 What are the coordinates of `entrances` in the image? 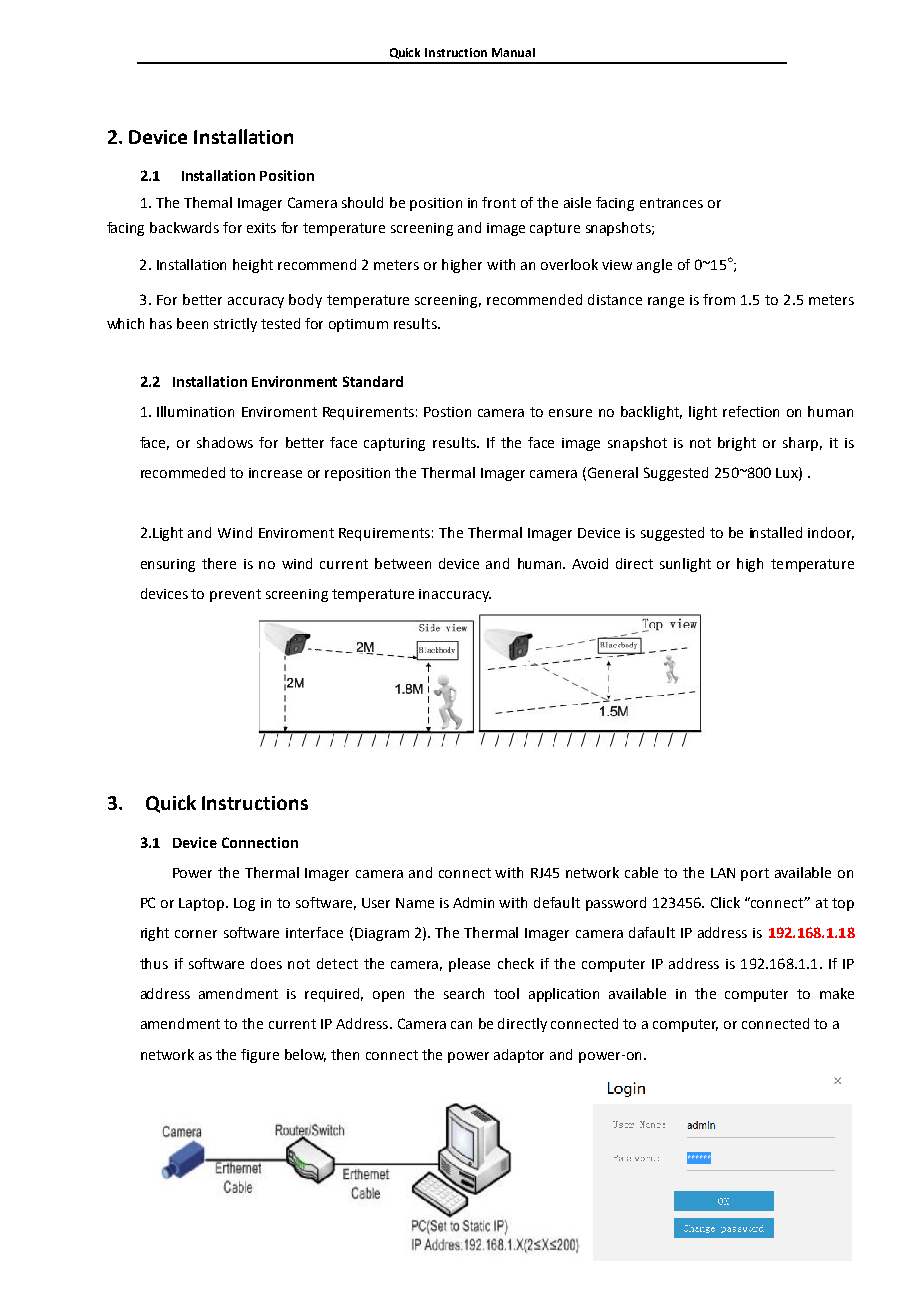 It's located at (671, 203).
